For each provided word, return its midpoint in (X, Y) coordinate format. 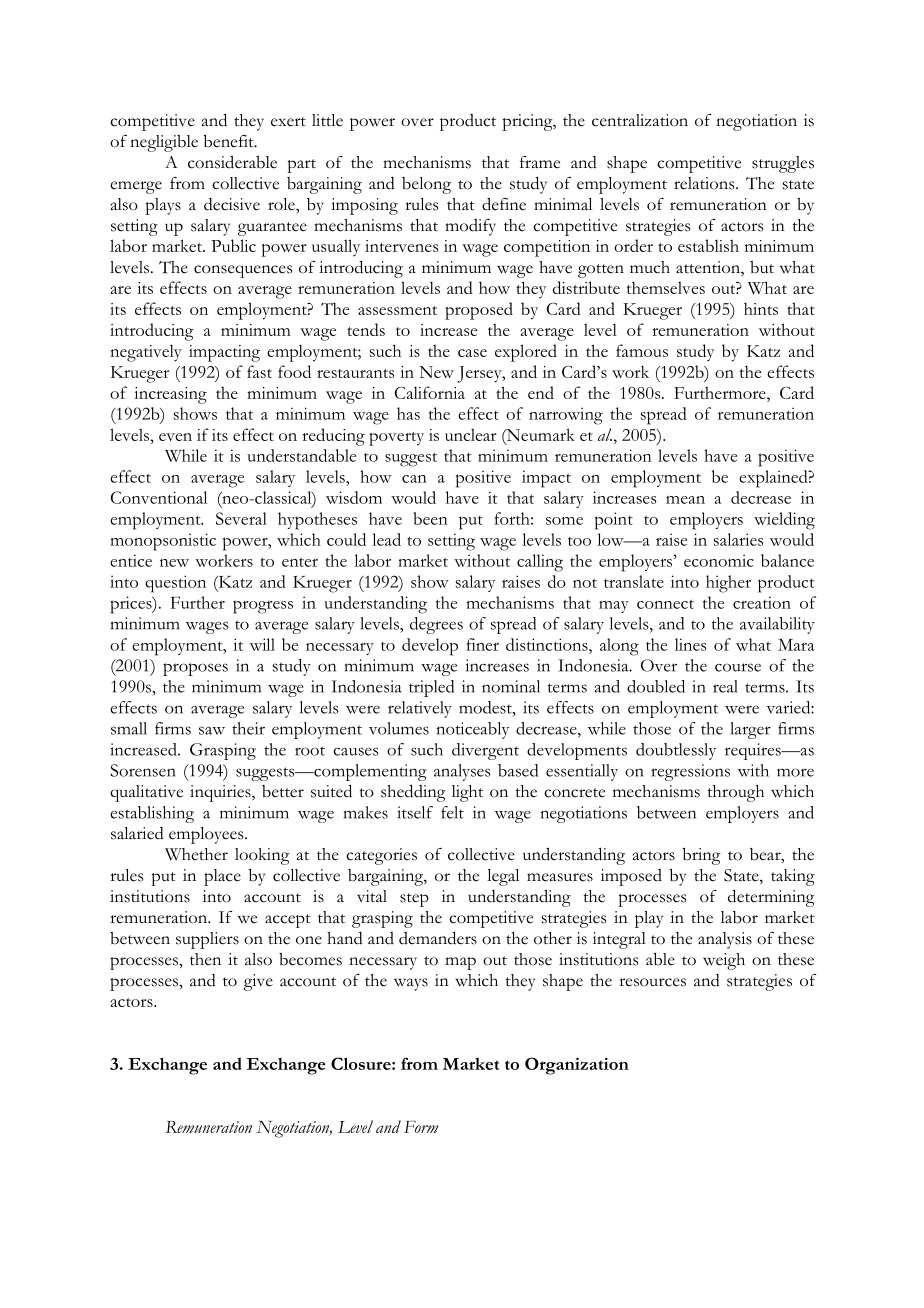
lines (691, 644)
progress (263, 607)
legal (503, 877)
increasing (170, 395)
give (258, 982)
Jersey (480, 374)
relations (705, 183)
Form (421, 1127)
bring (701, 856)
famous (642, 350)
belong (426, 185)
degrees (436, 625)
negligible (164, 143)
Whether (196, 854)
